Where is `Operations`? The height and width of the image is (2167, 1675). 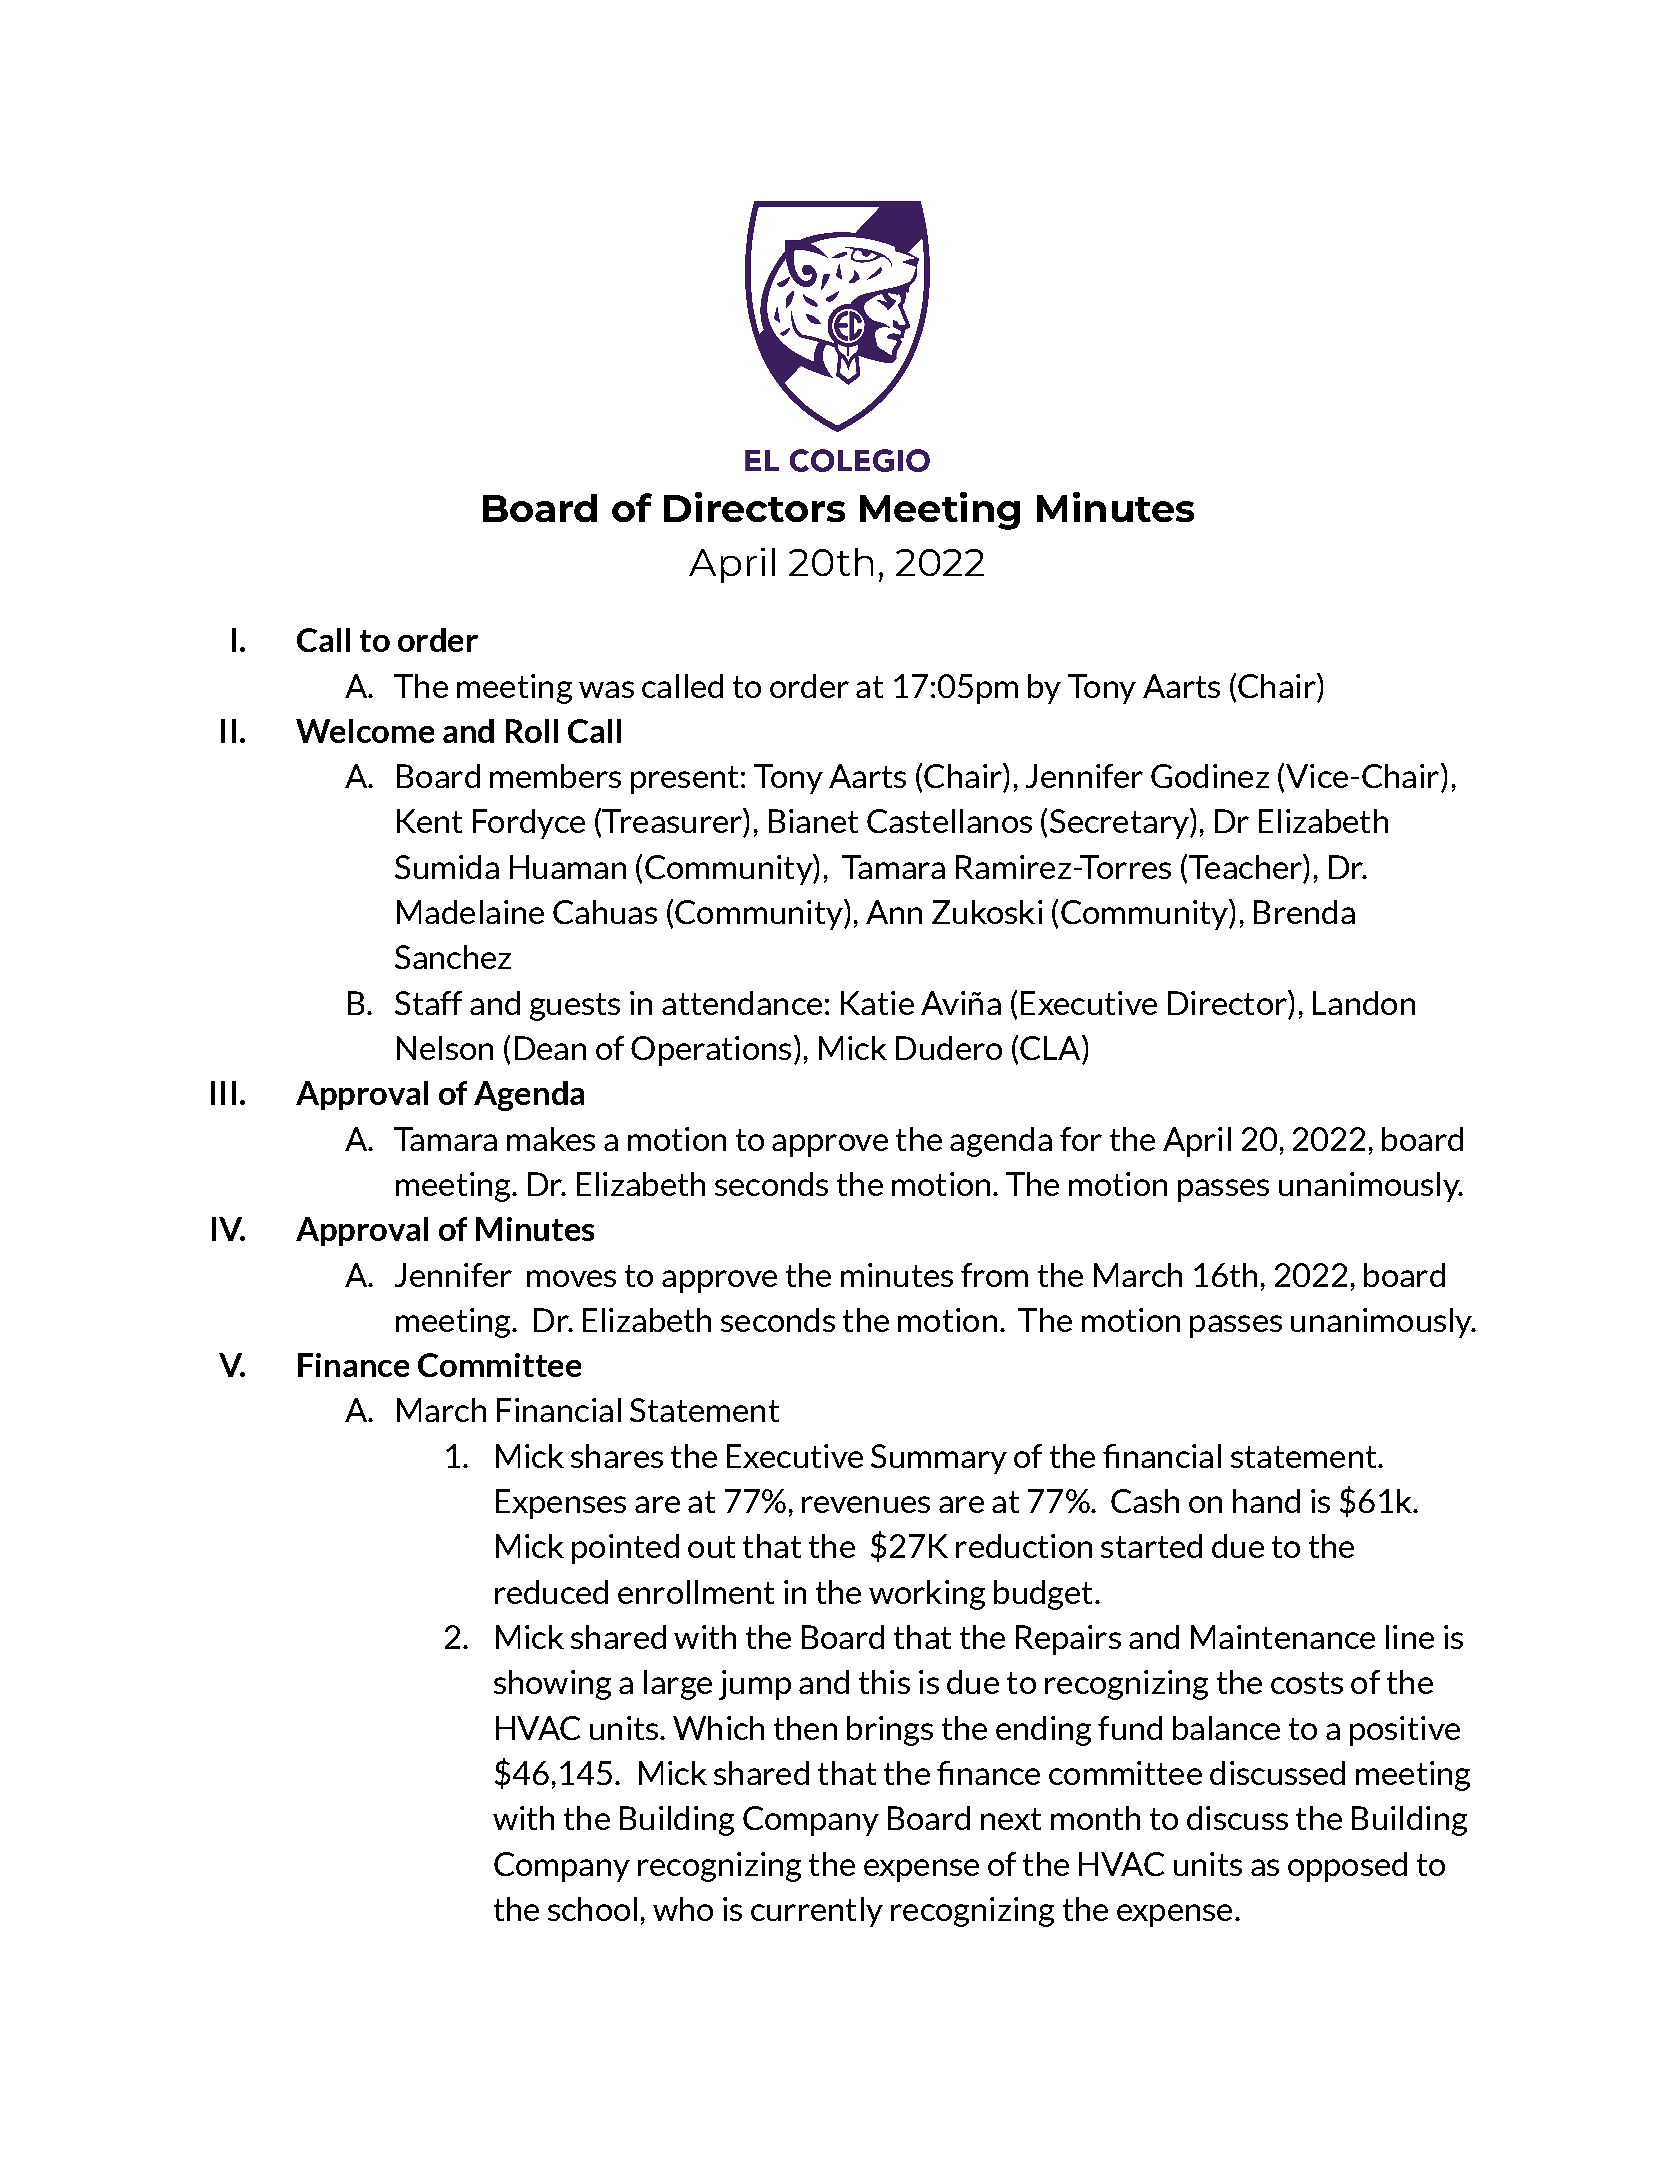 Operations is located at coordinates (711, 1051).
